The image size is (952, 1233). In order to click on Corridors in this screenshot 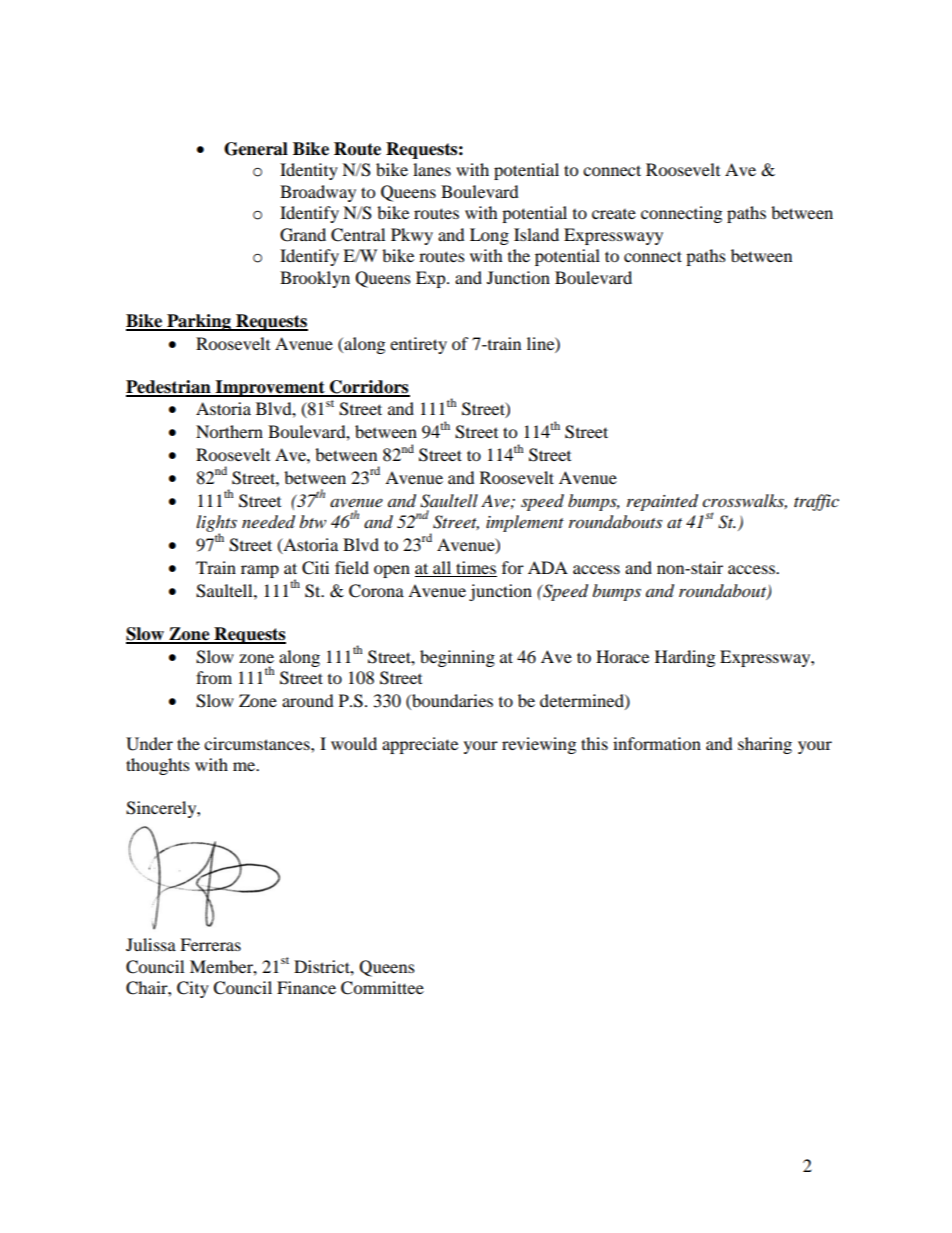, I will do `click(369, 388)`.
